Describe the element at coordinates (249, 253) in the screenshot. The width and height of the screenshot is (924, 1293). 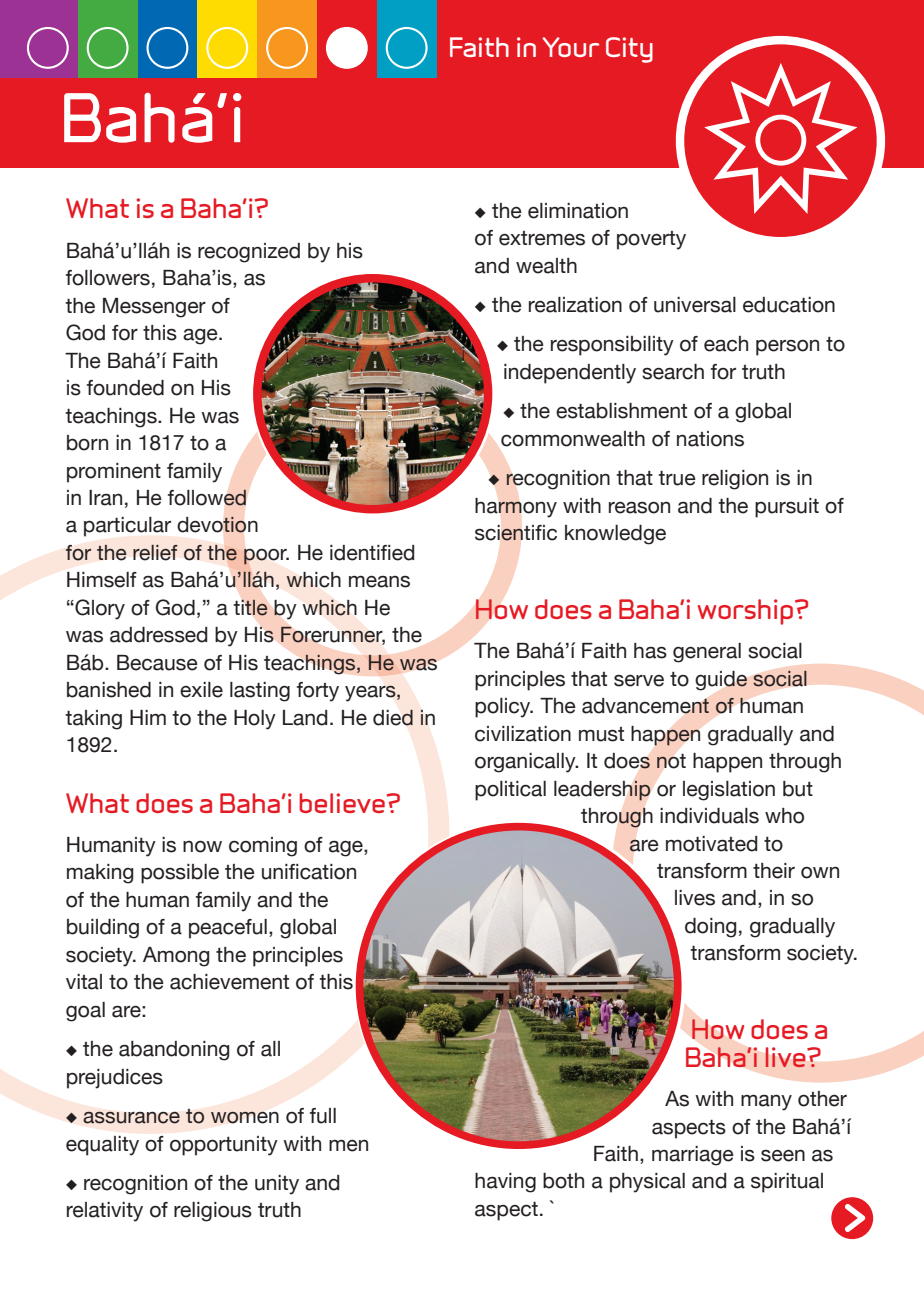
I see `recognized` at that location.
